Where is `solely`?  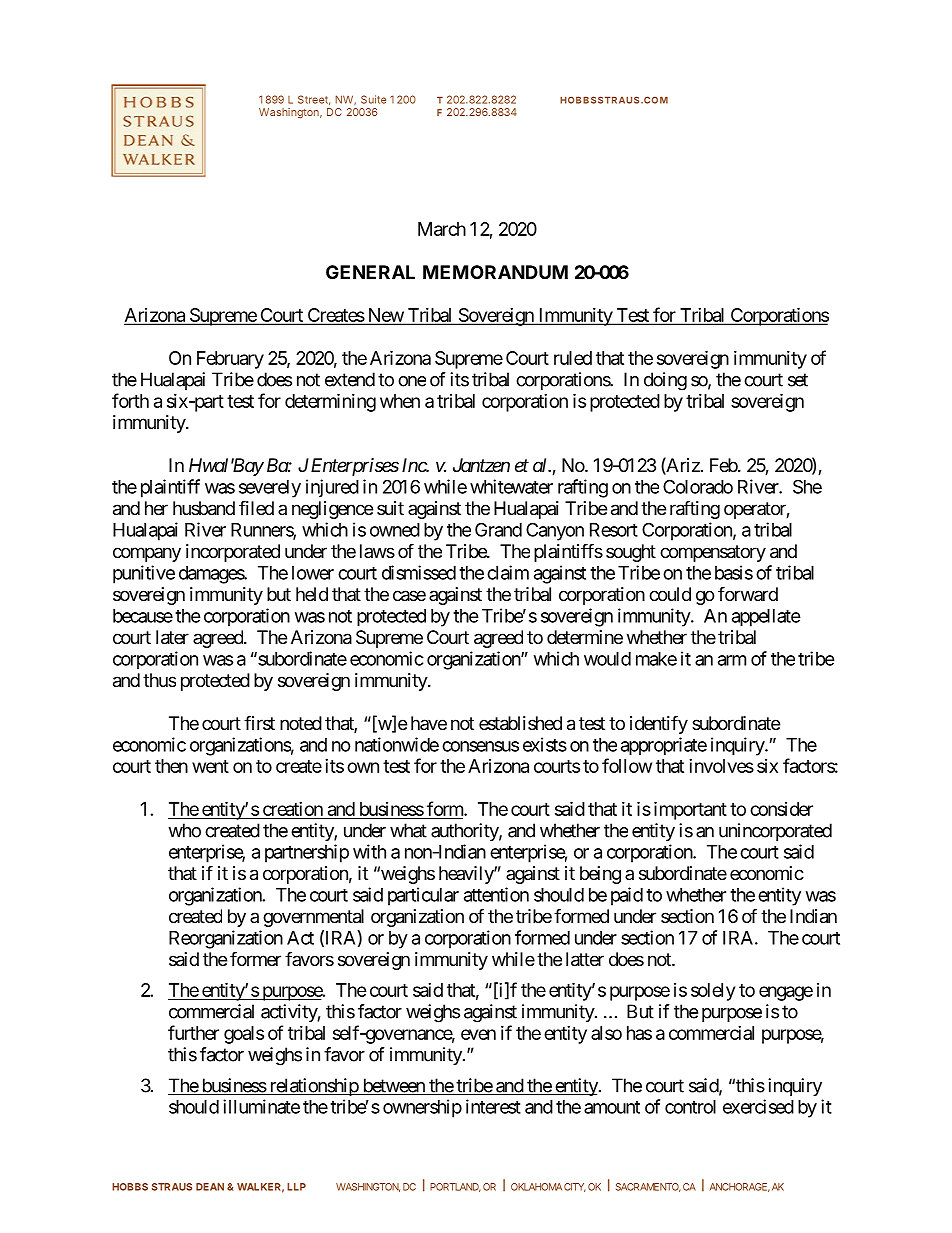 solely is located at coordinates (713, 992).
